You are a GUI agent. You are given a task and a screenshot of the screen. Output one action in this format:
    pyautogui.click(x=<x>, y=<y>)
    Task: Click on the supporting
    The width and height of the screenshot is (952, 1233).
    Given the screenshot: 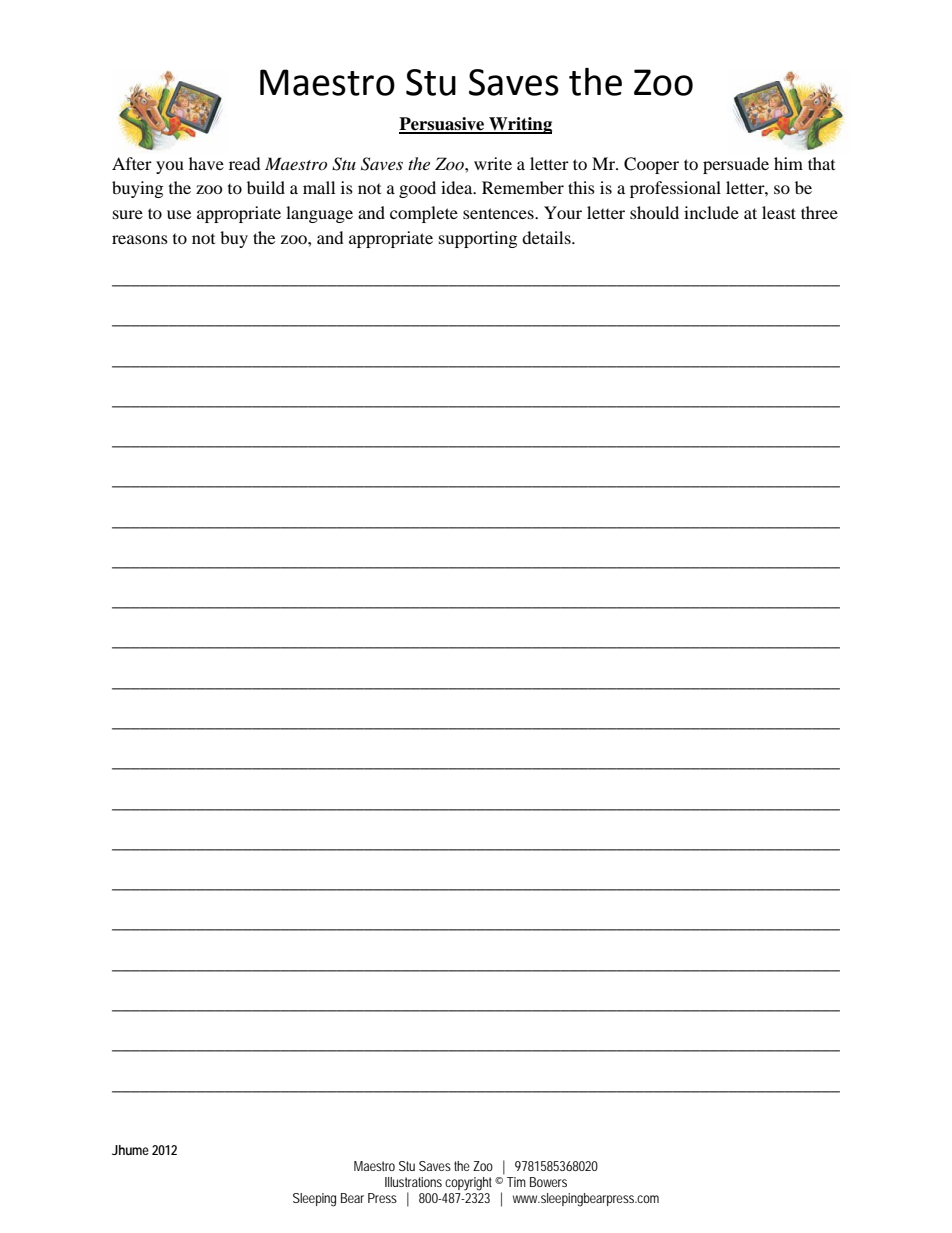 What is the action you would take?
    pyautogui.click(x=478, y=239)
